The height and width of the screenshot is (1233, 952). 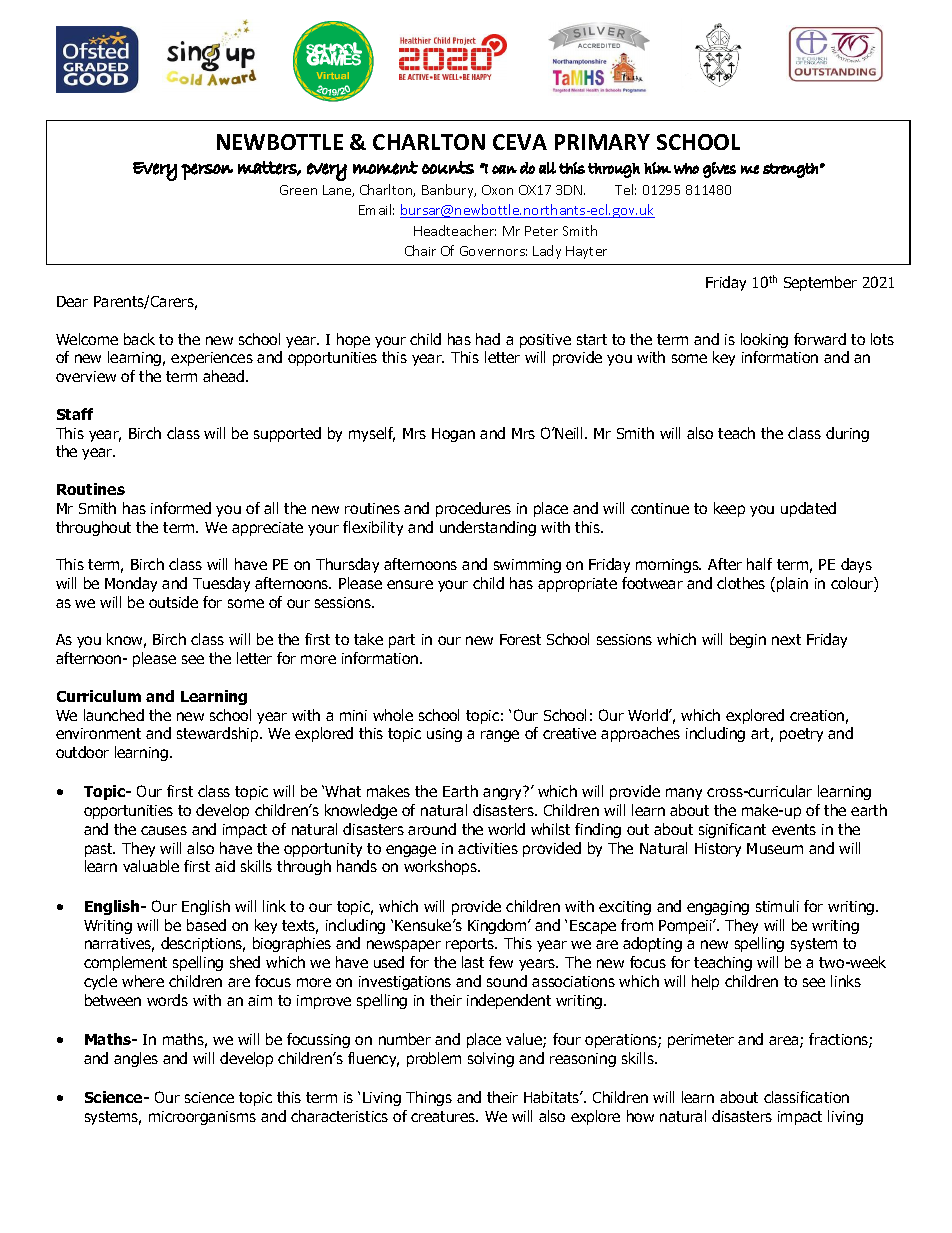 I want to click on area, so click(x=785, y=1042).
